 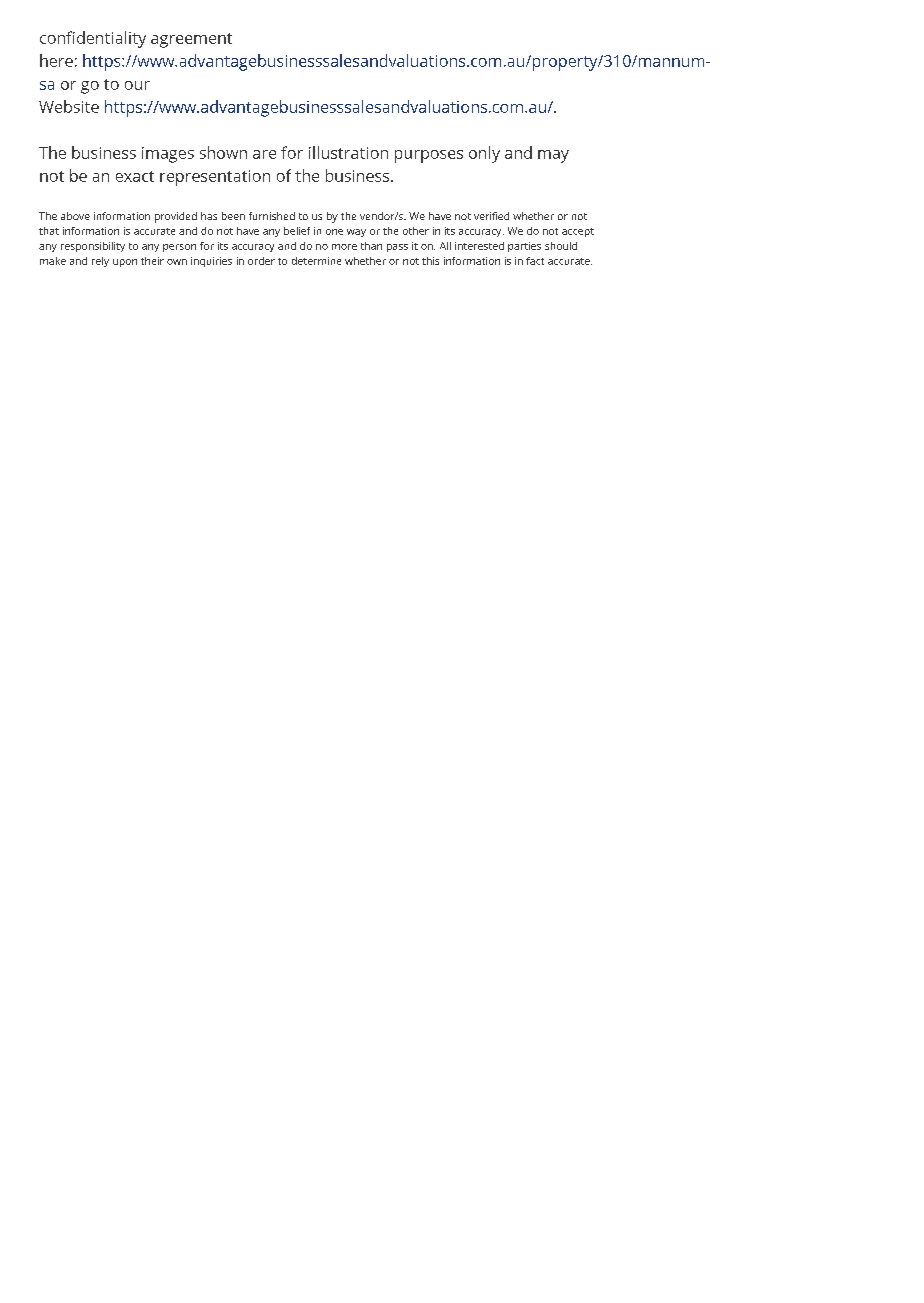 What do you see at coordinates (316, 261) in the page?
I see `determine` at bounding box center [316, 261].
